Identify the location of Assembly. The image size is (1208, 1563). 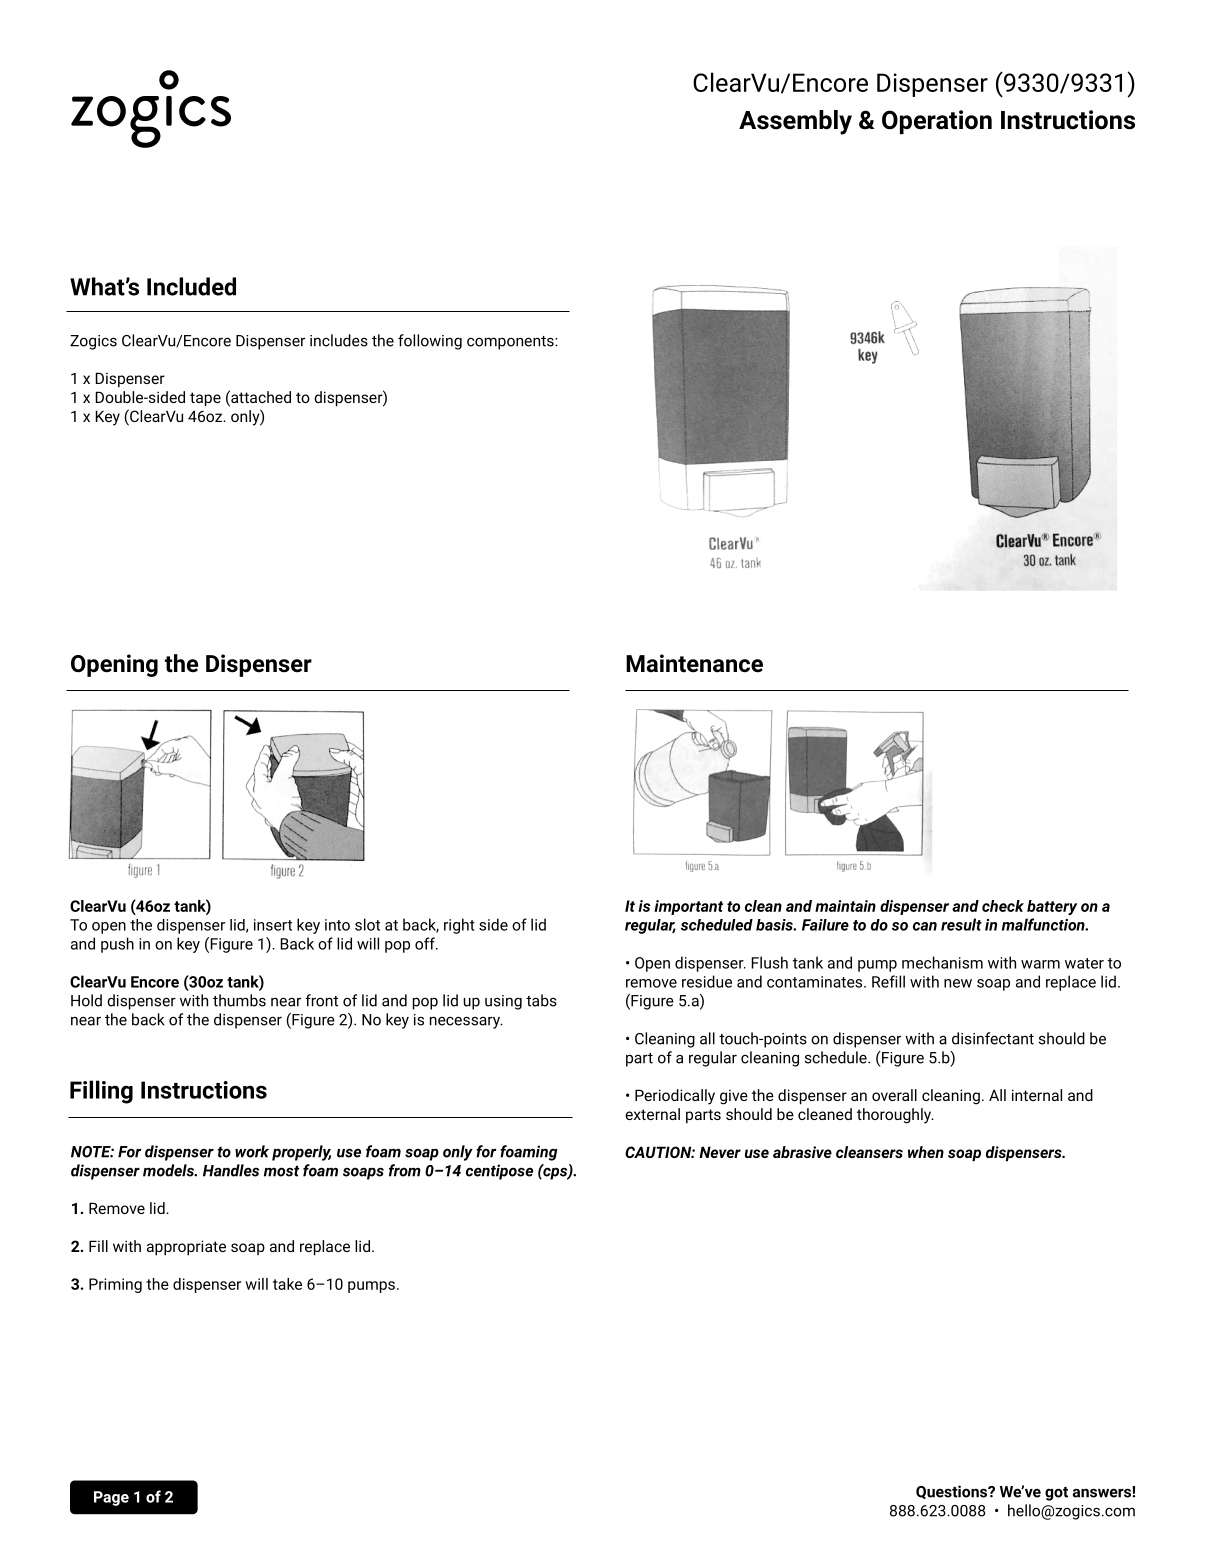
(795, 122).
